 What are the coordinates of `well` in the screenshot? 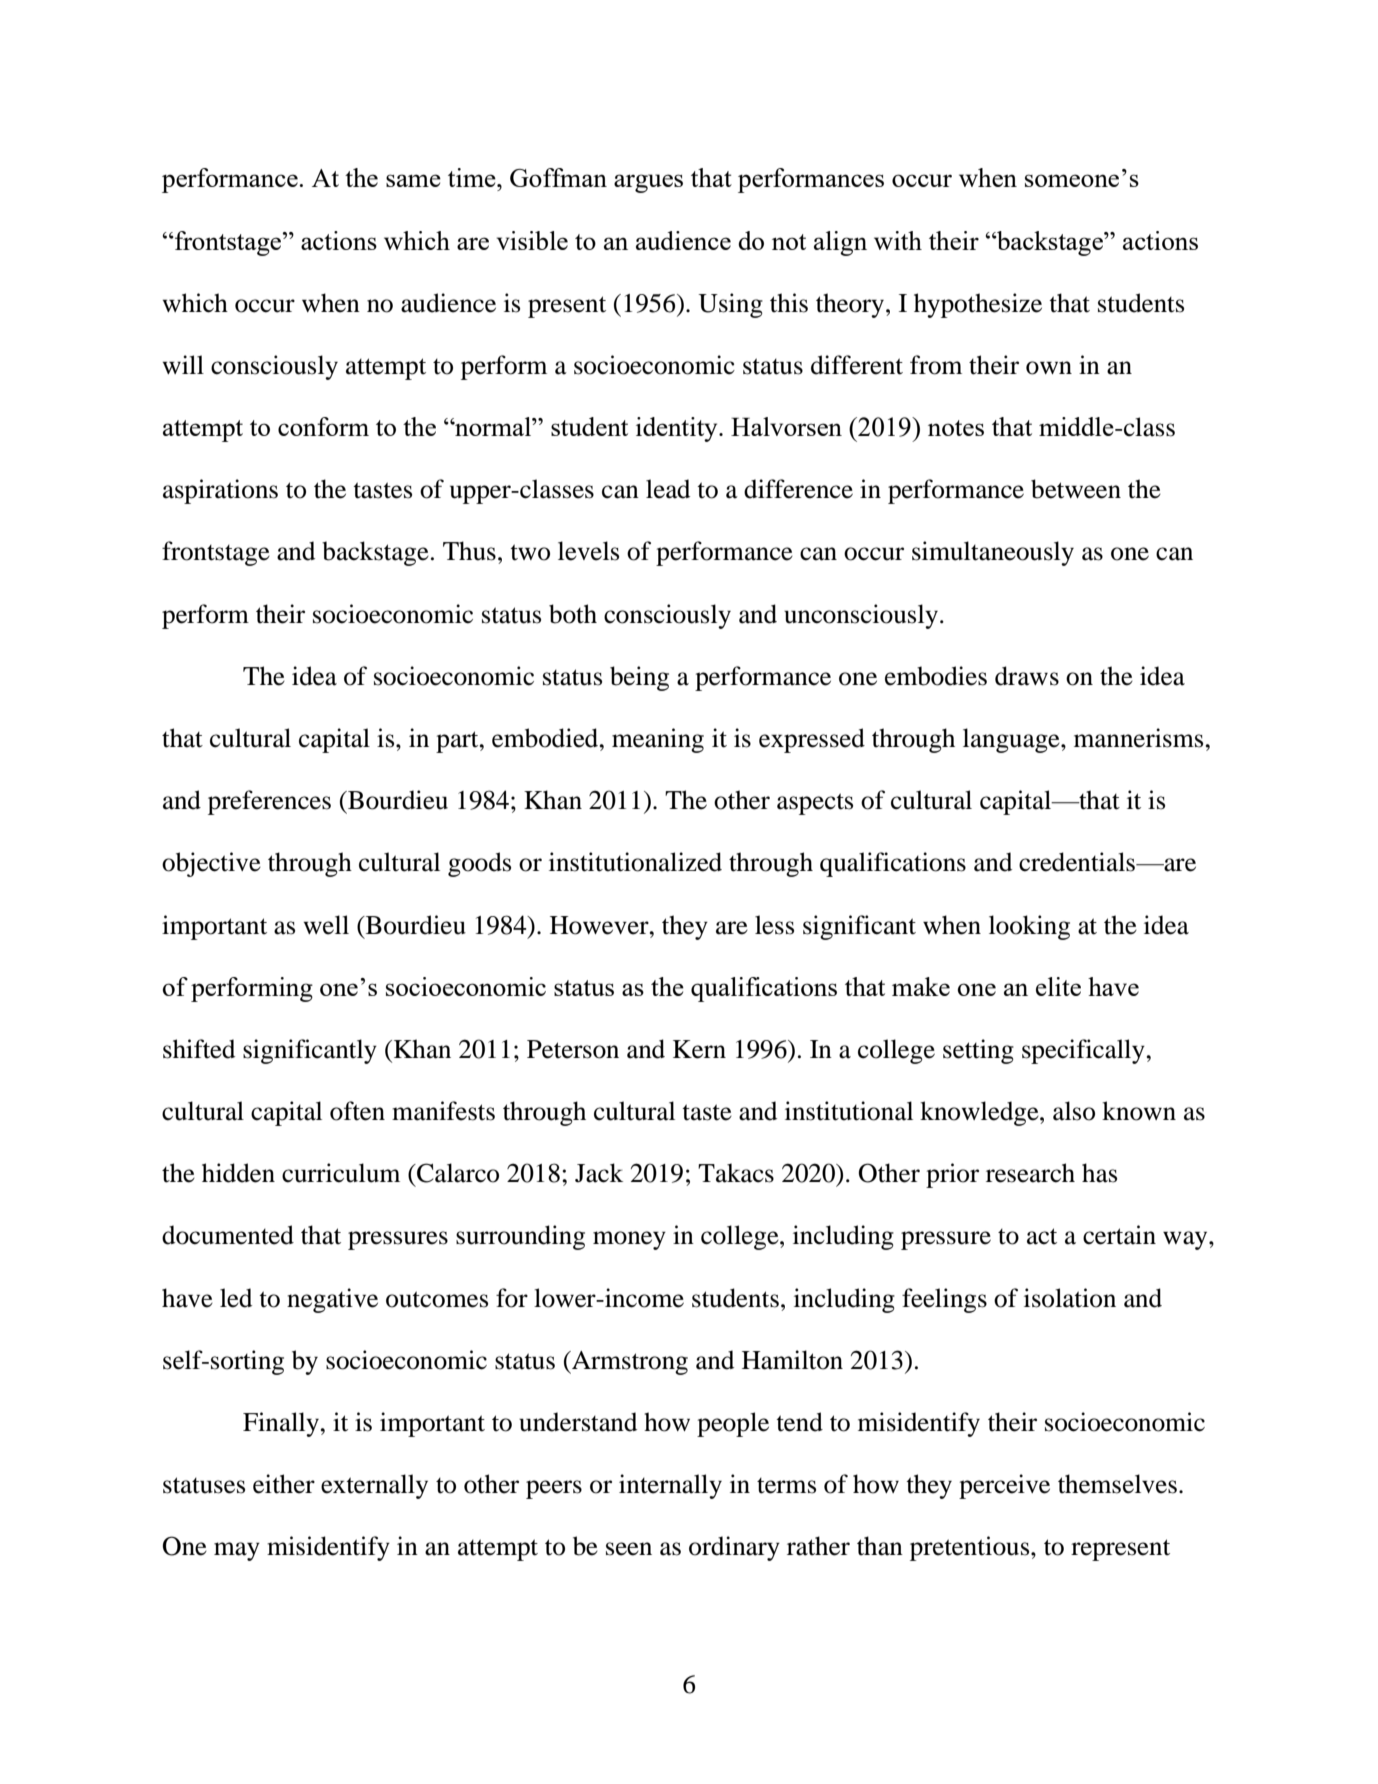 It's located at (326, 925).
